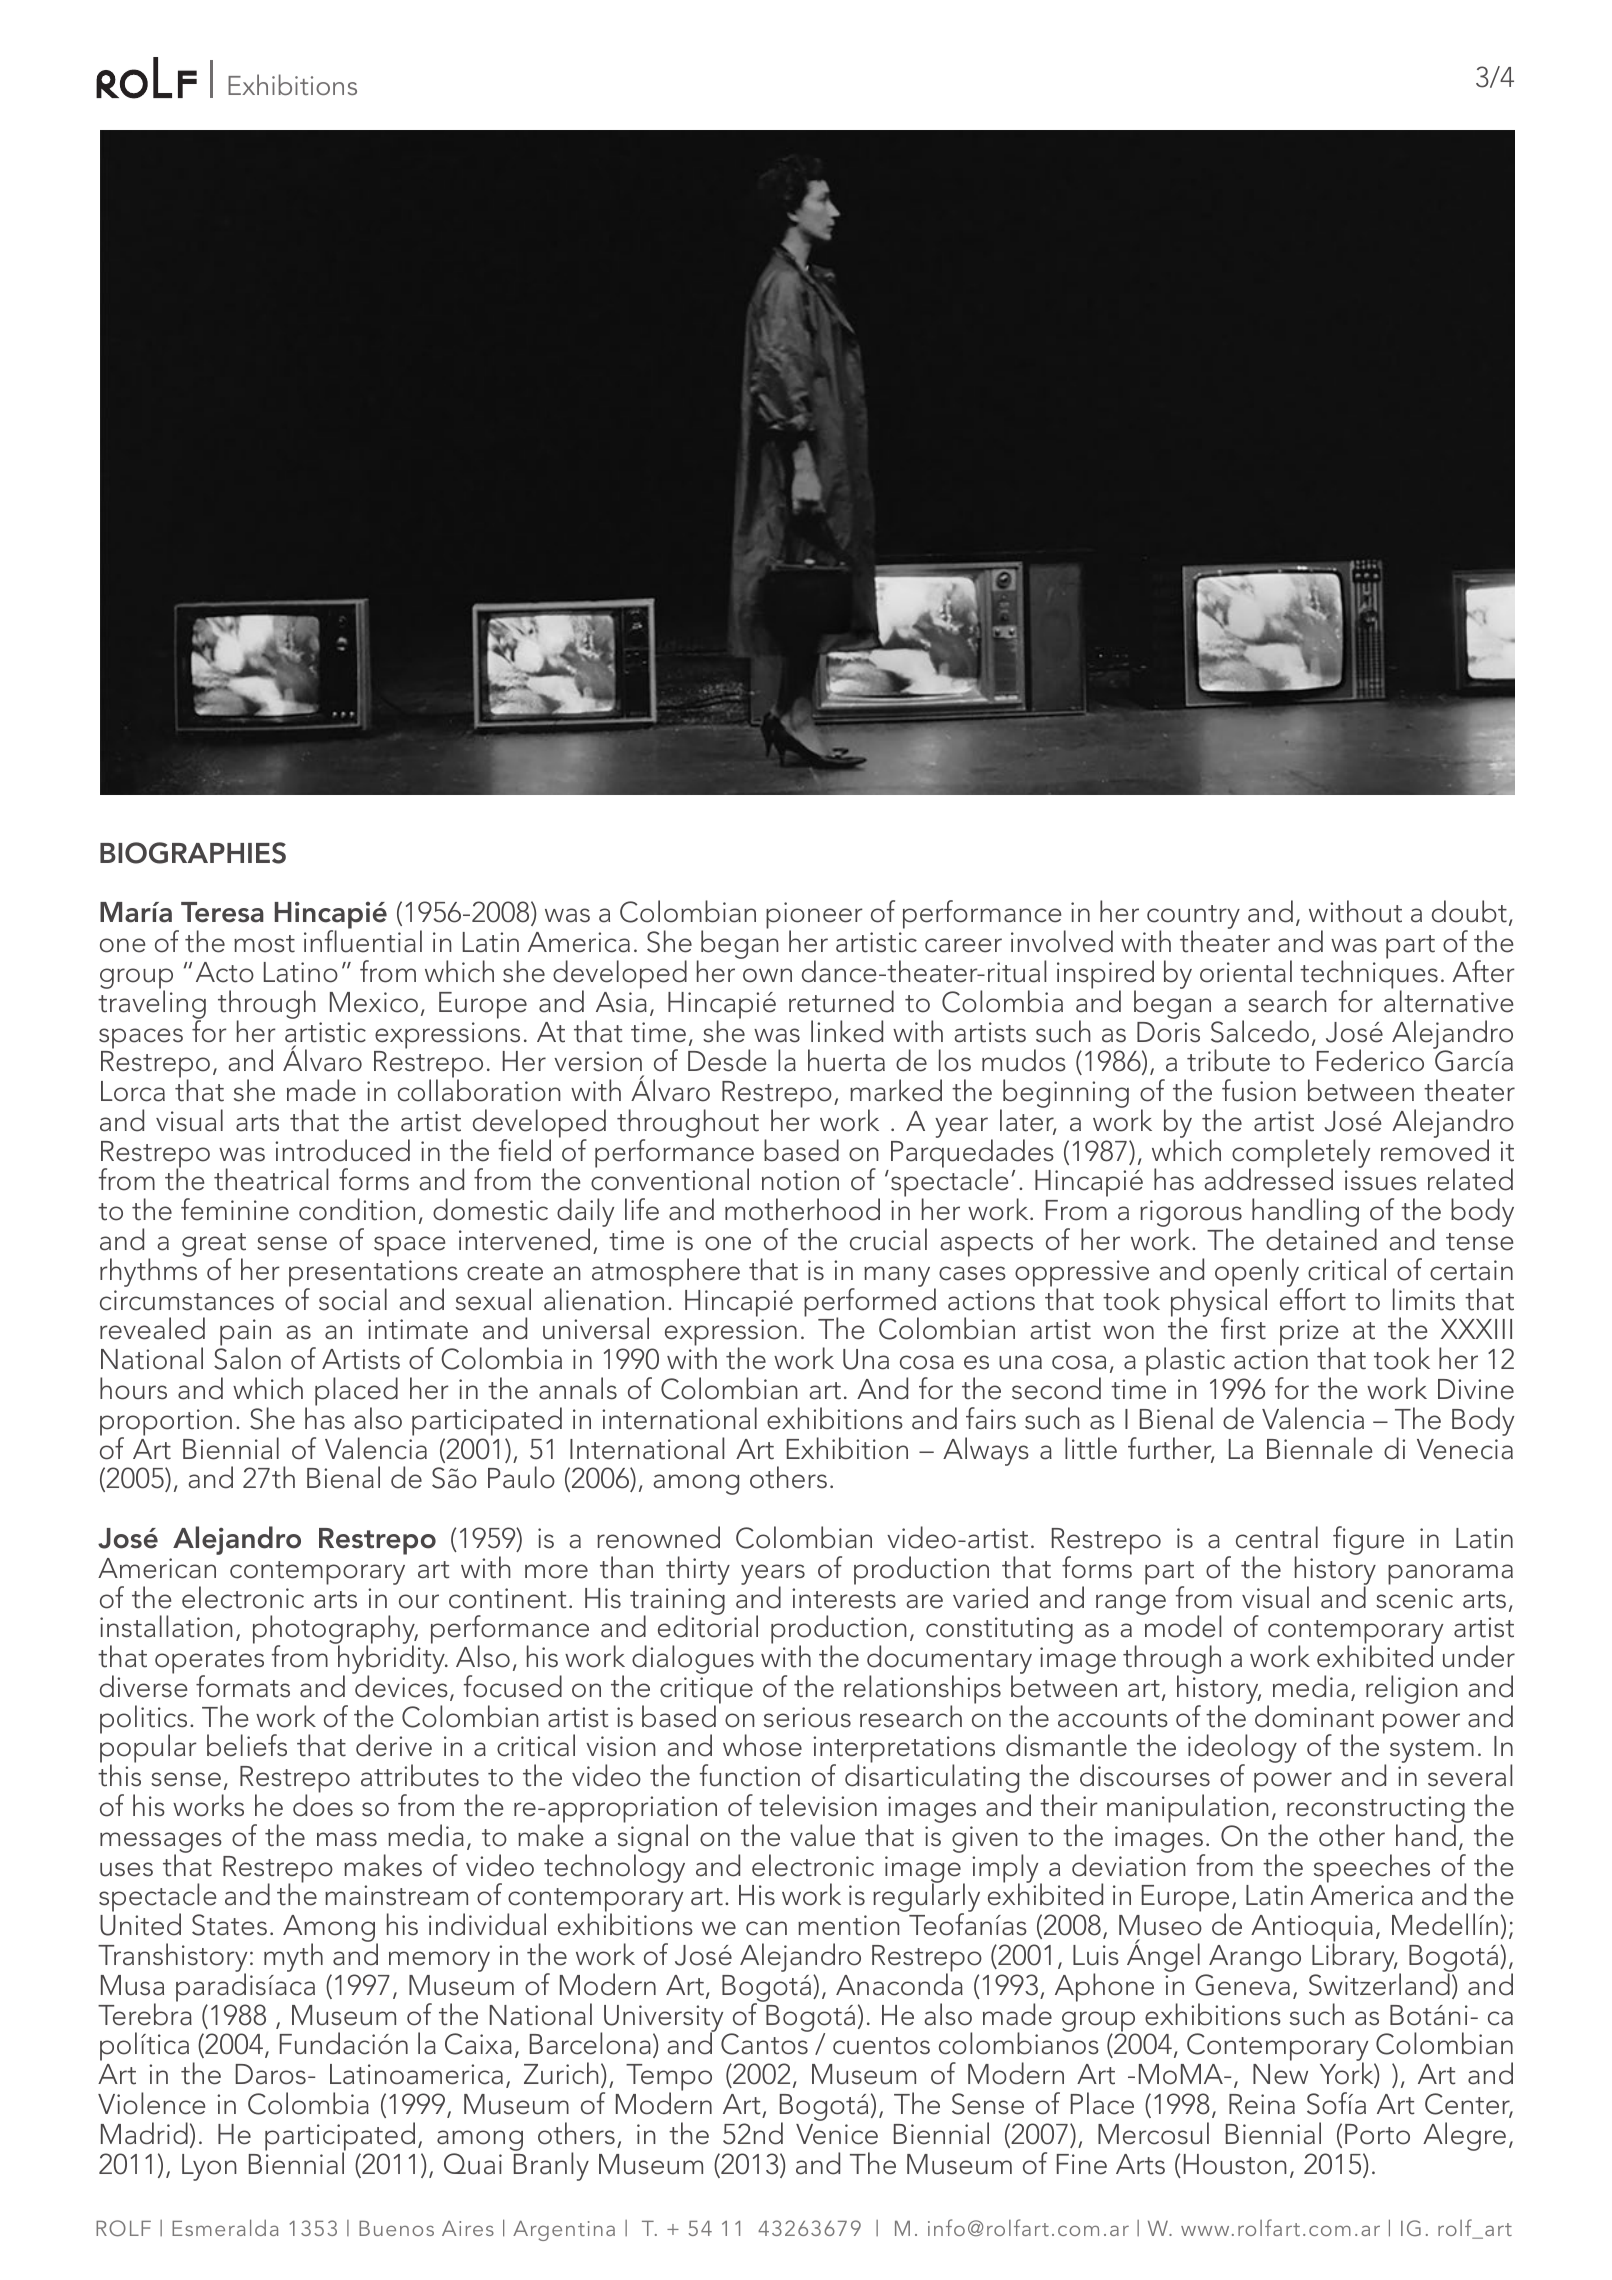 This screenshot has height=2280, width=1612. I want to click on Lyon, so click(209, 2167).
